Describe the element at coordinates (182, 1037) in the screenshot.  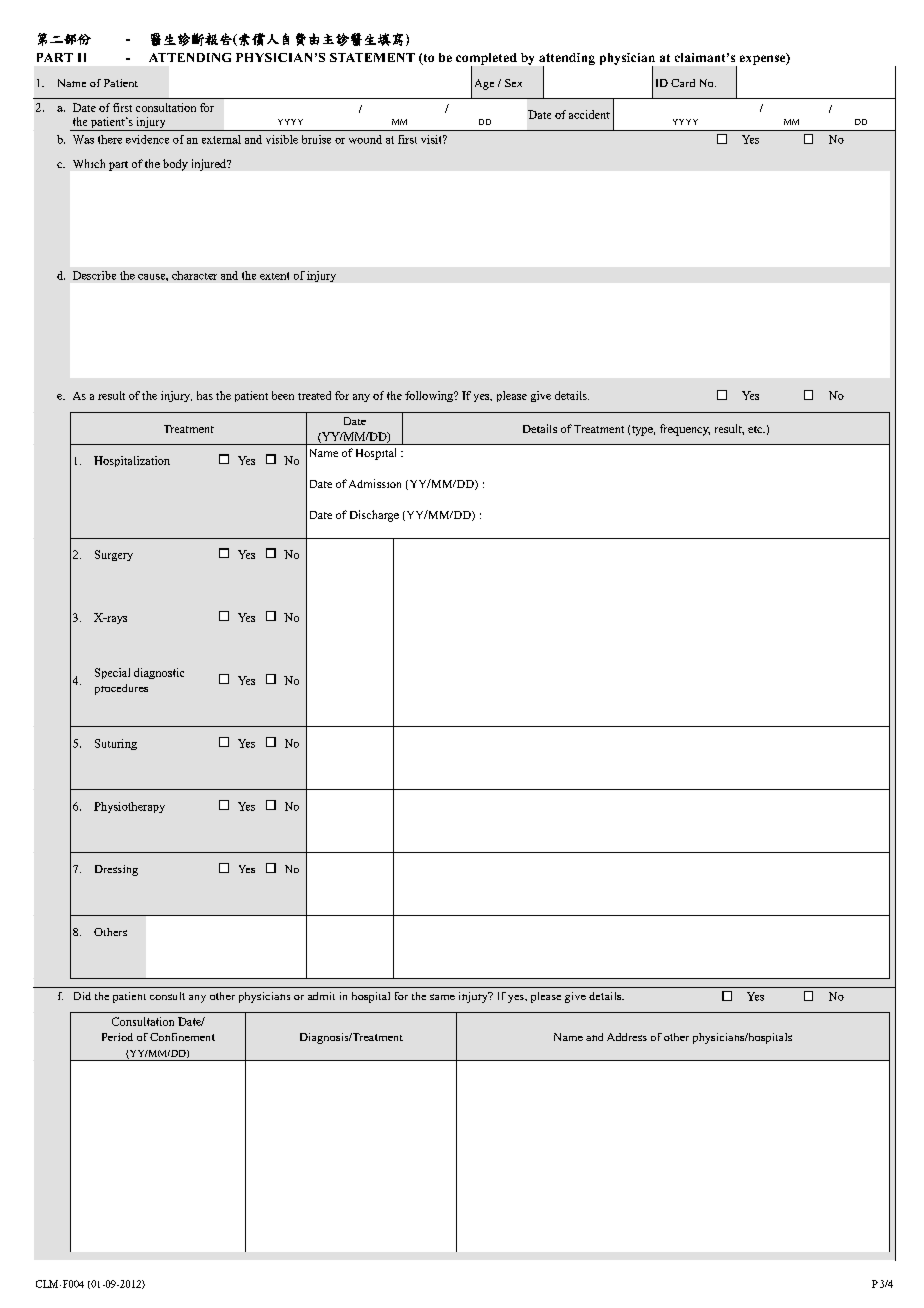
I see `Confinement` at that location.
